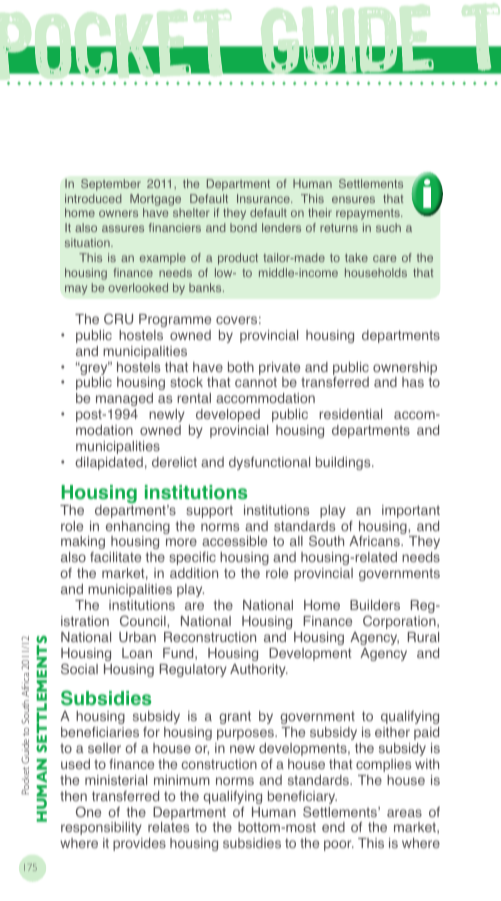 This screenshot has height=901, width=501. Describe the element at coordinates (137, 653) in the screenshot. I see `Loan` at that location.
